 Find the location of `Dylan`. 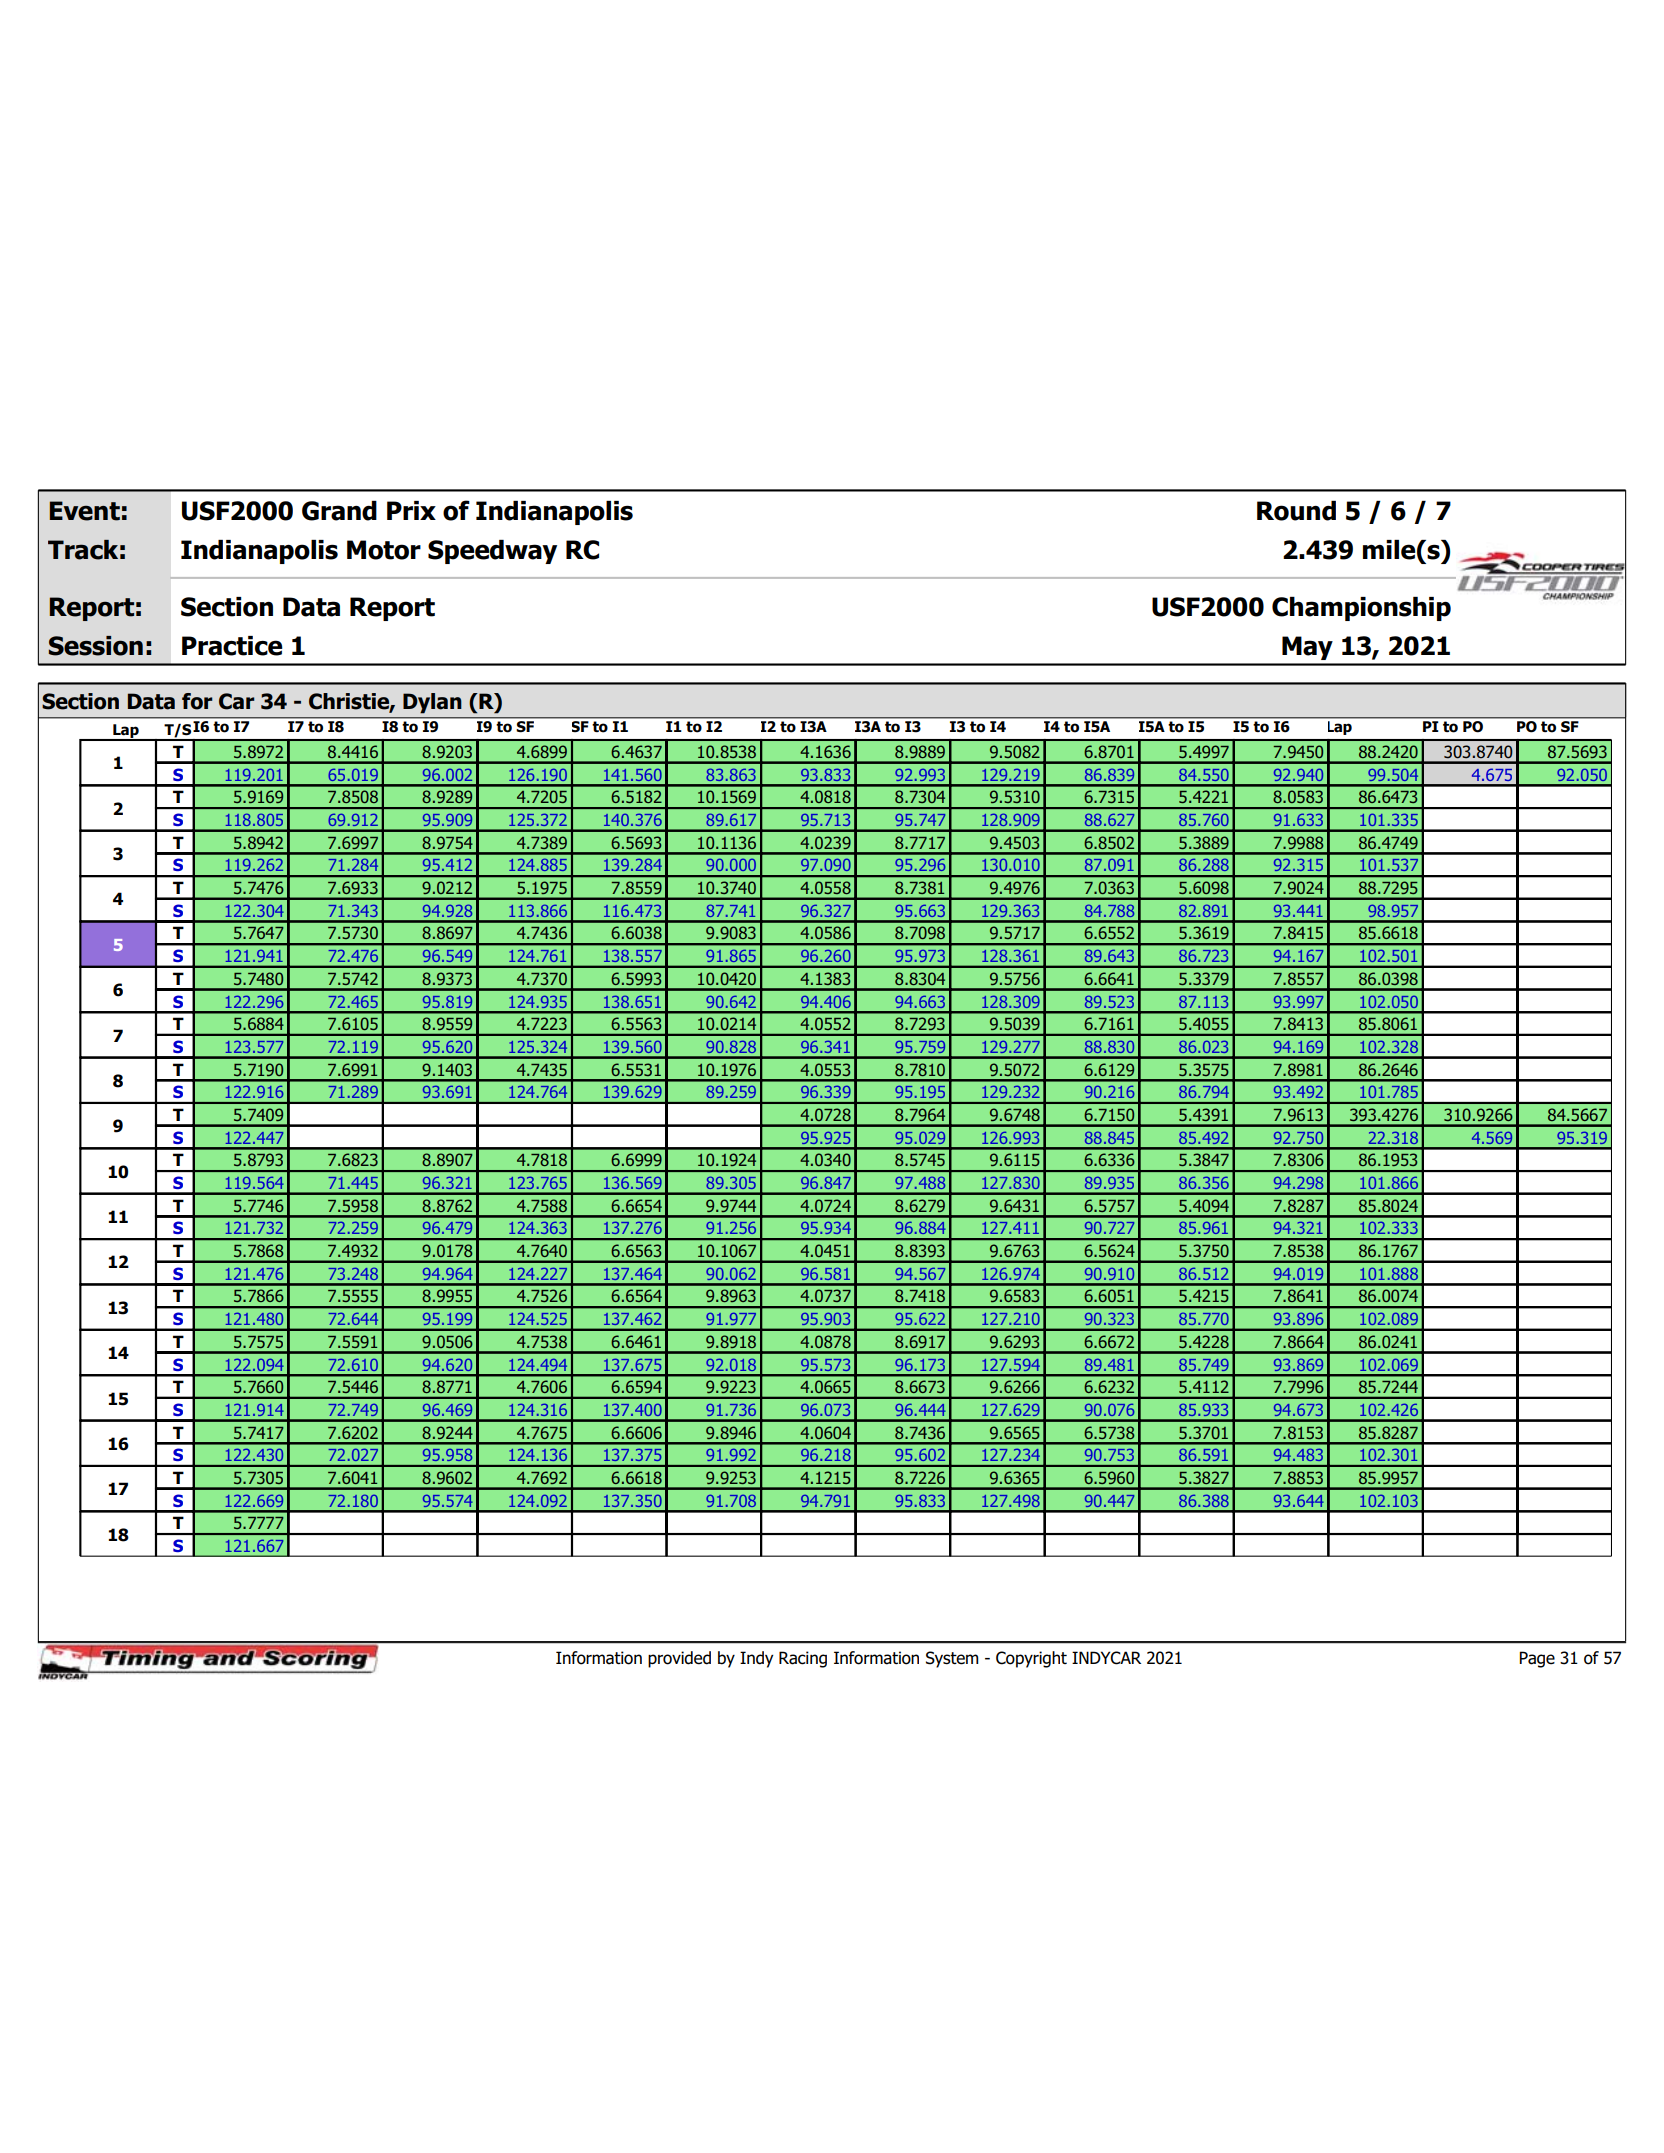

Dylan is located at coordinates (432, 703).
